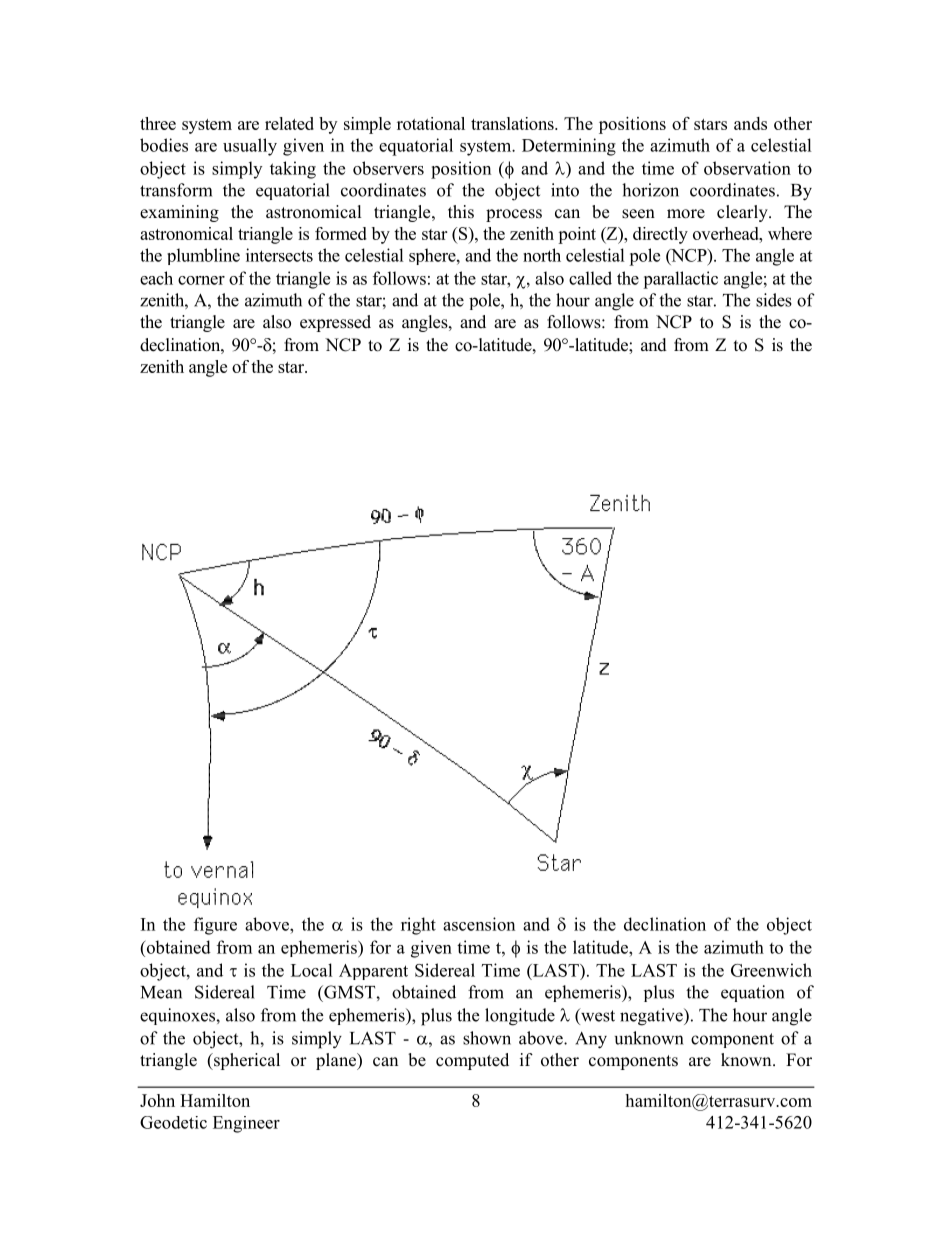  Describe the element at coordinates (774, 300) in the screenshot. I see `sides` at that location.
